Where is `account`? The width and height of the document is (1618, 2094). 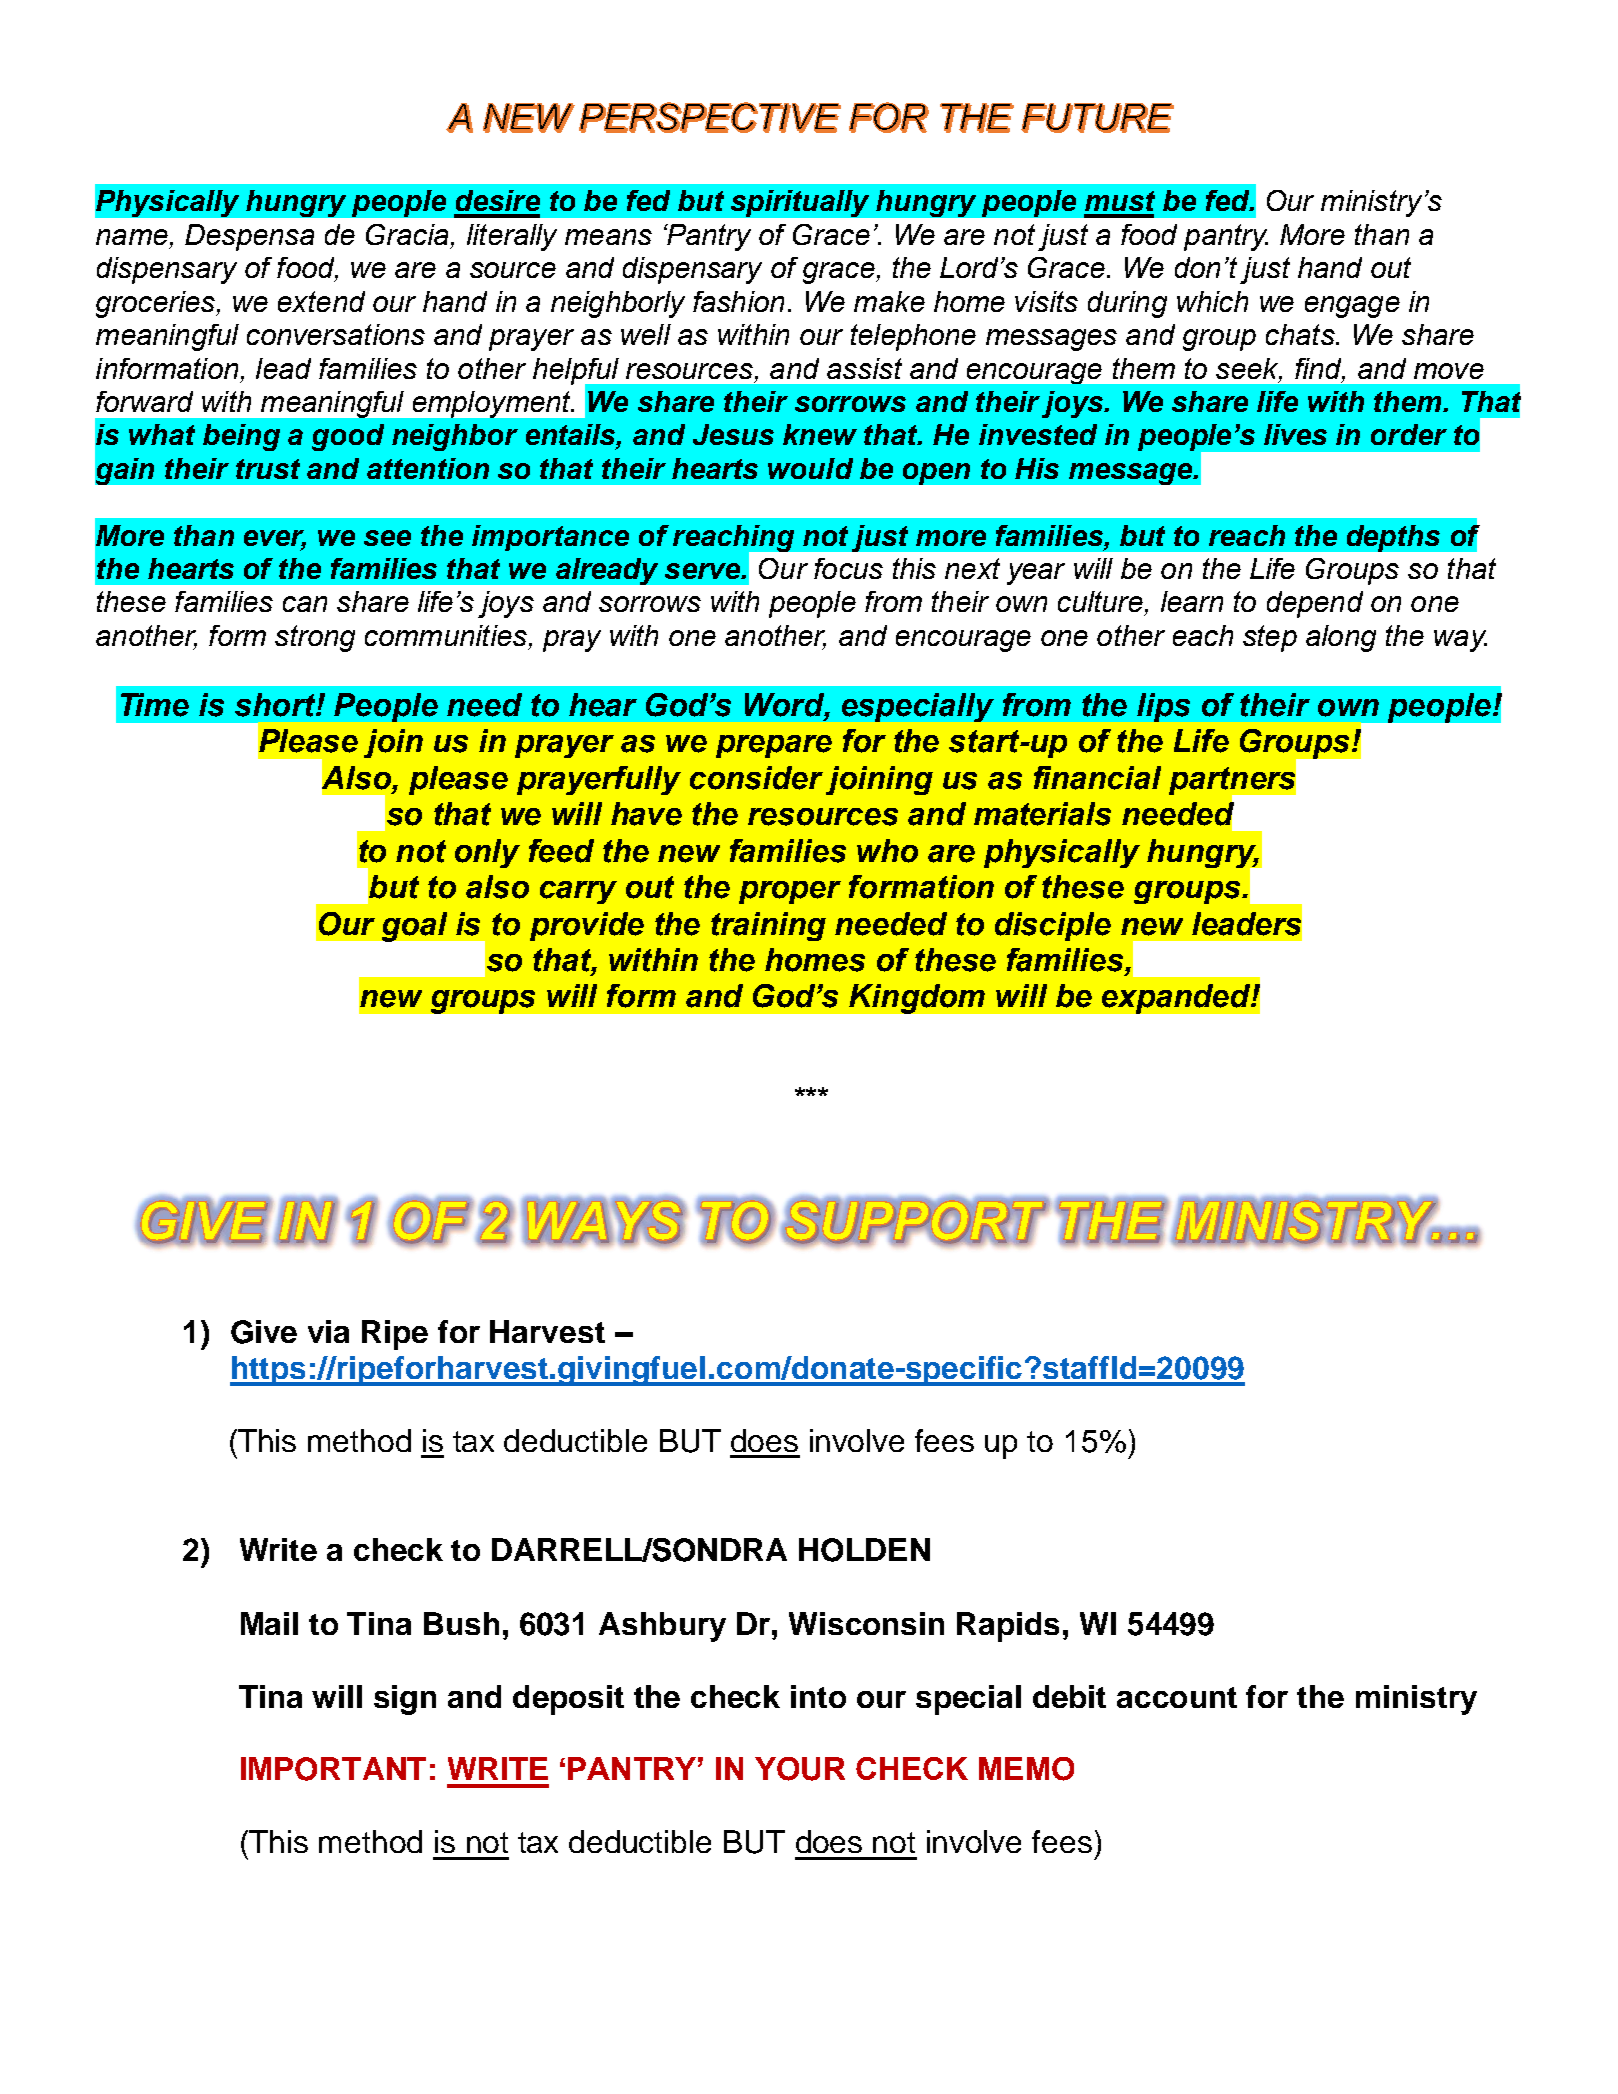 account is located at coordinates (1177, 1697).
